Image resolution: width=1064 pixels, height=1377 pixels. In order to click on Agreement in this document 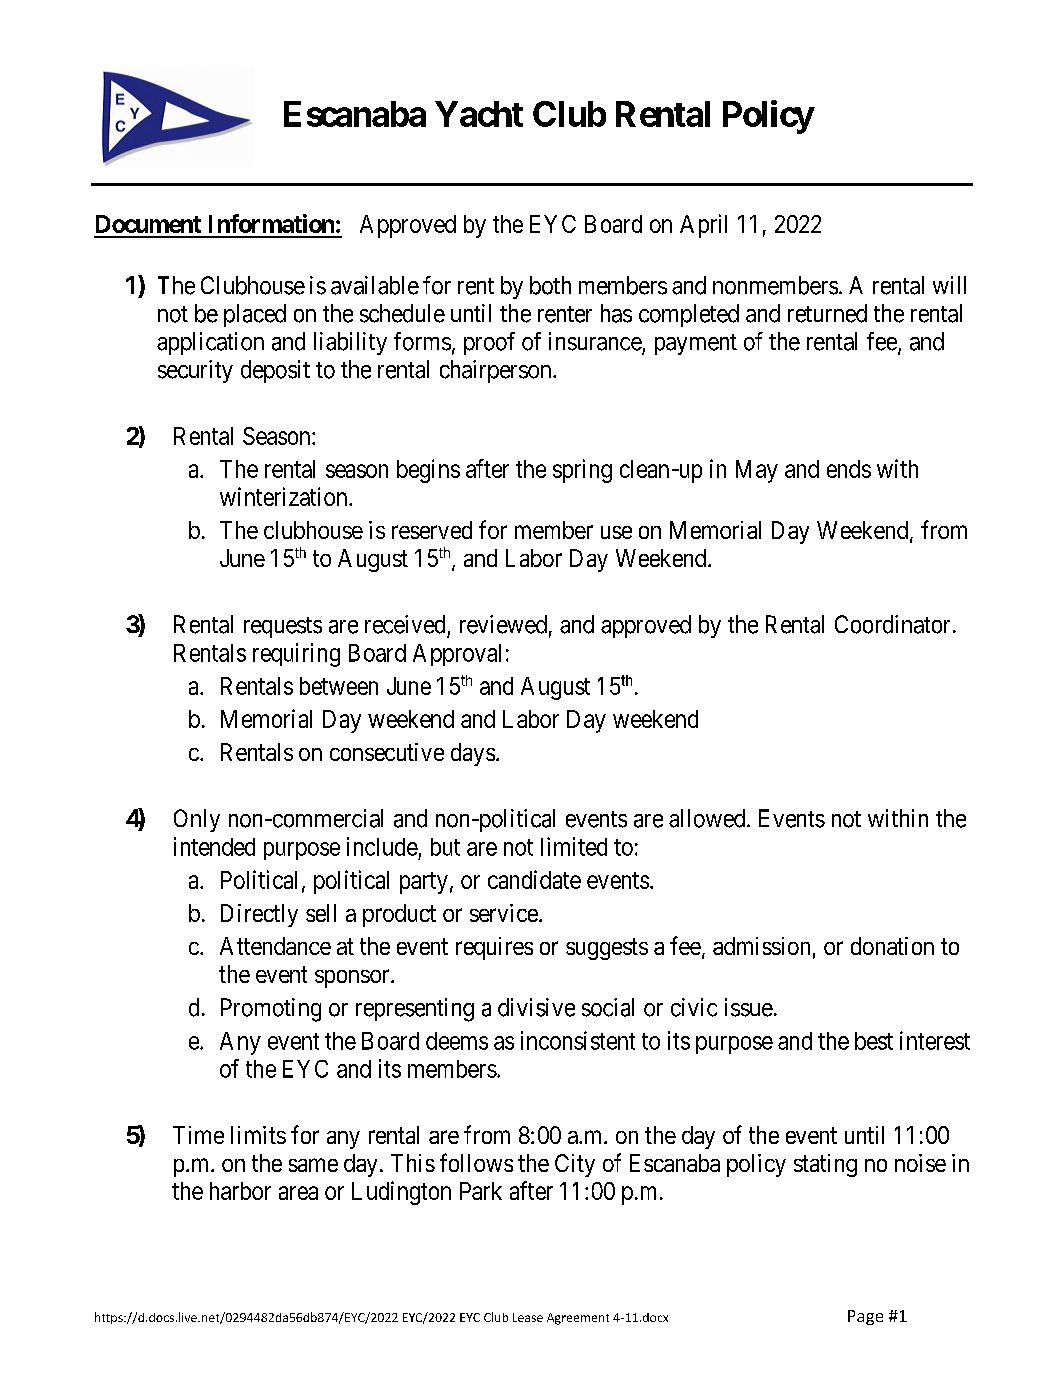, I will do `click(578, 1319)`.
